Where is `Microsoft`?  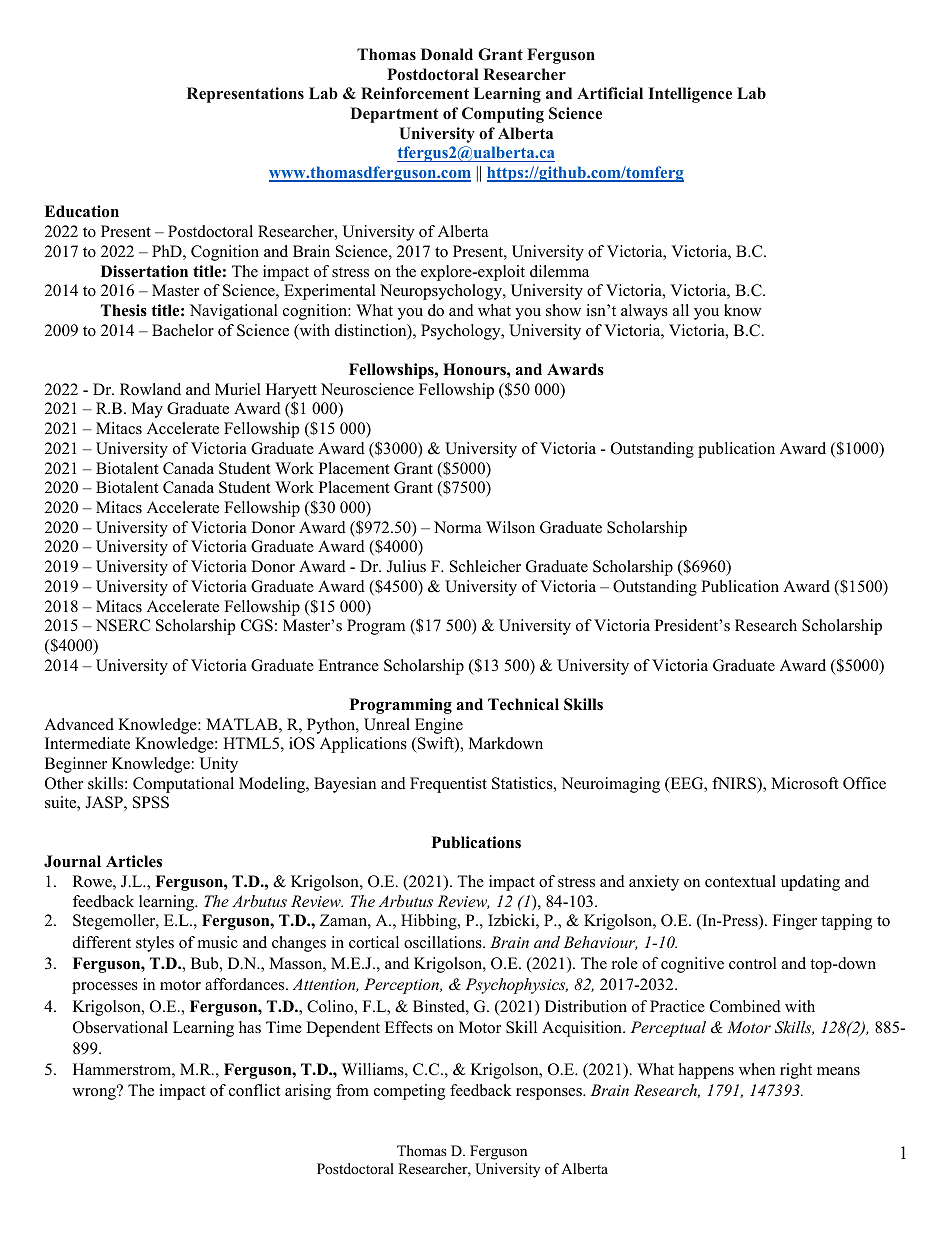 Microsoft is located at coordinates (804, 783).
